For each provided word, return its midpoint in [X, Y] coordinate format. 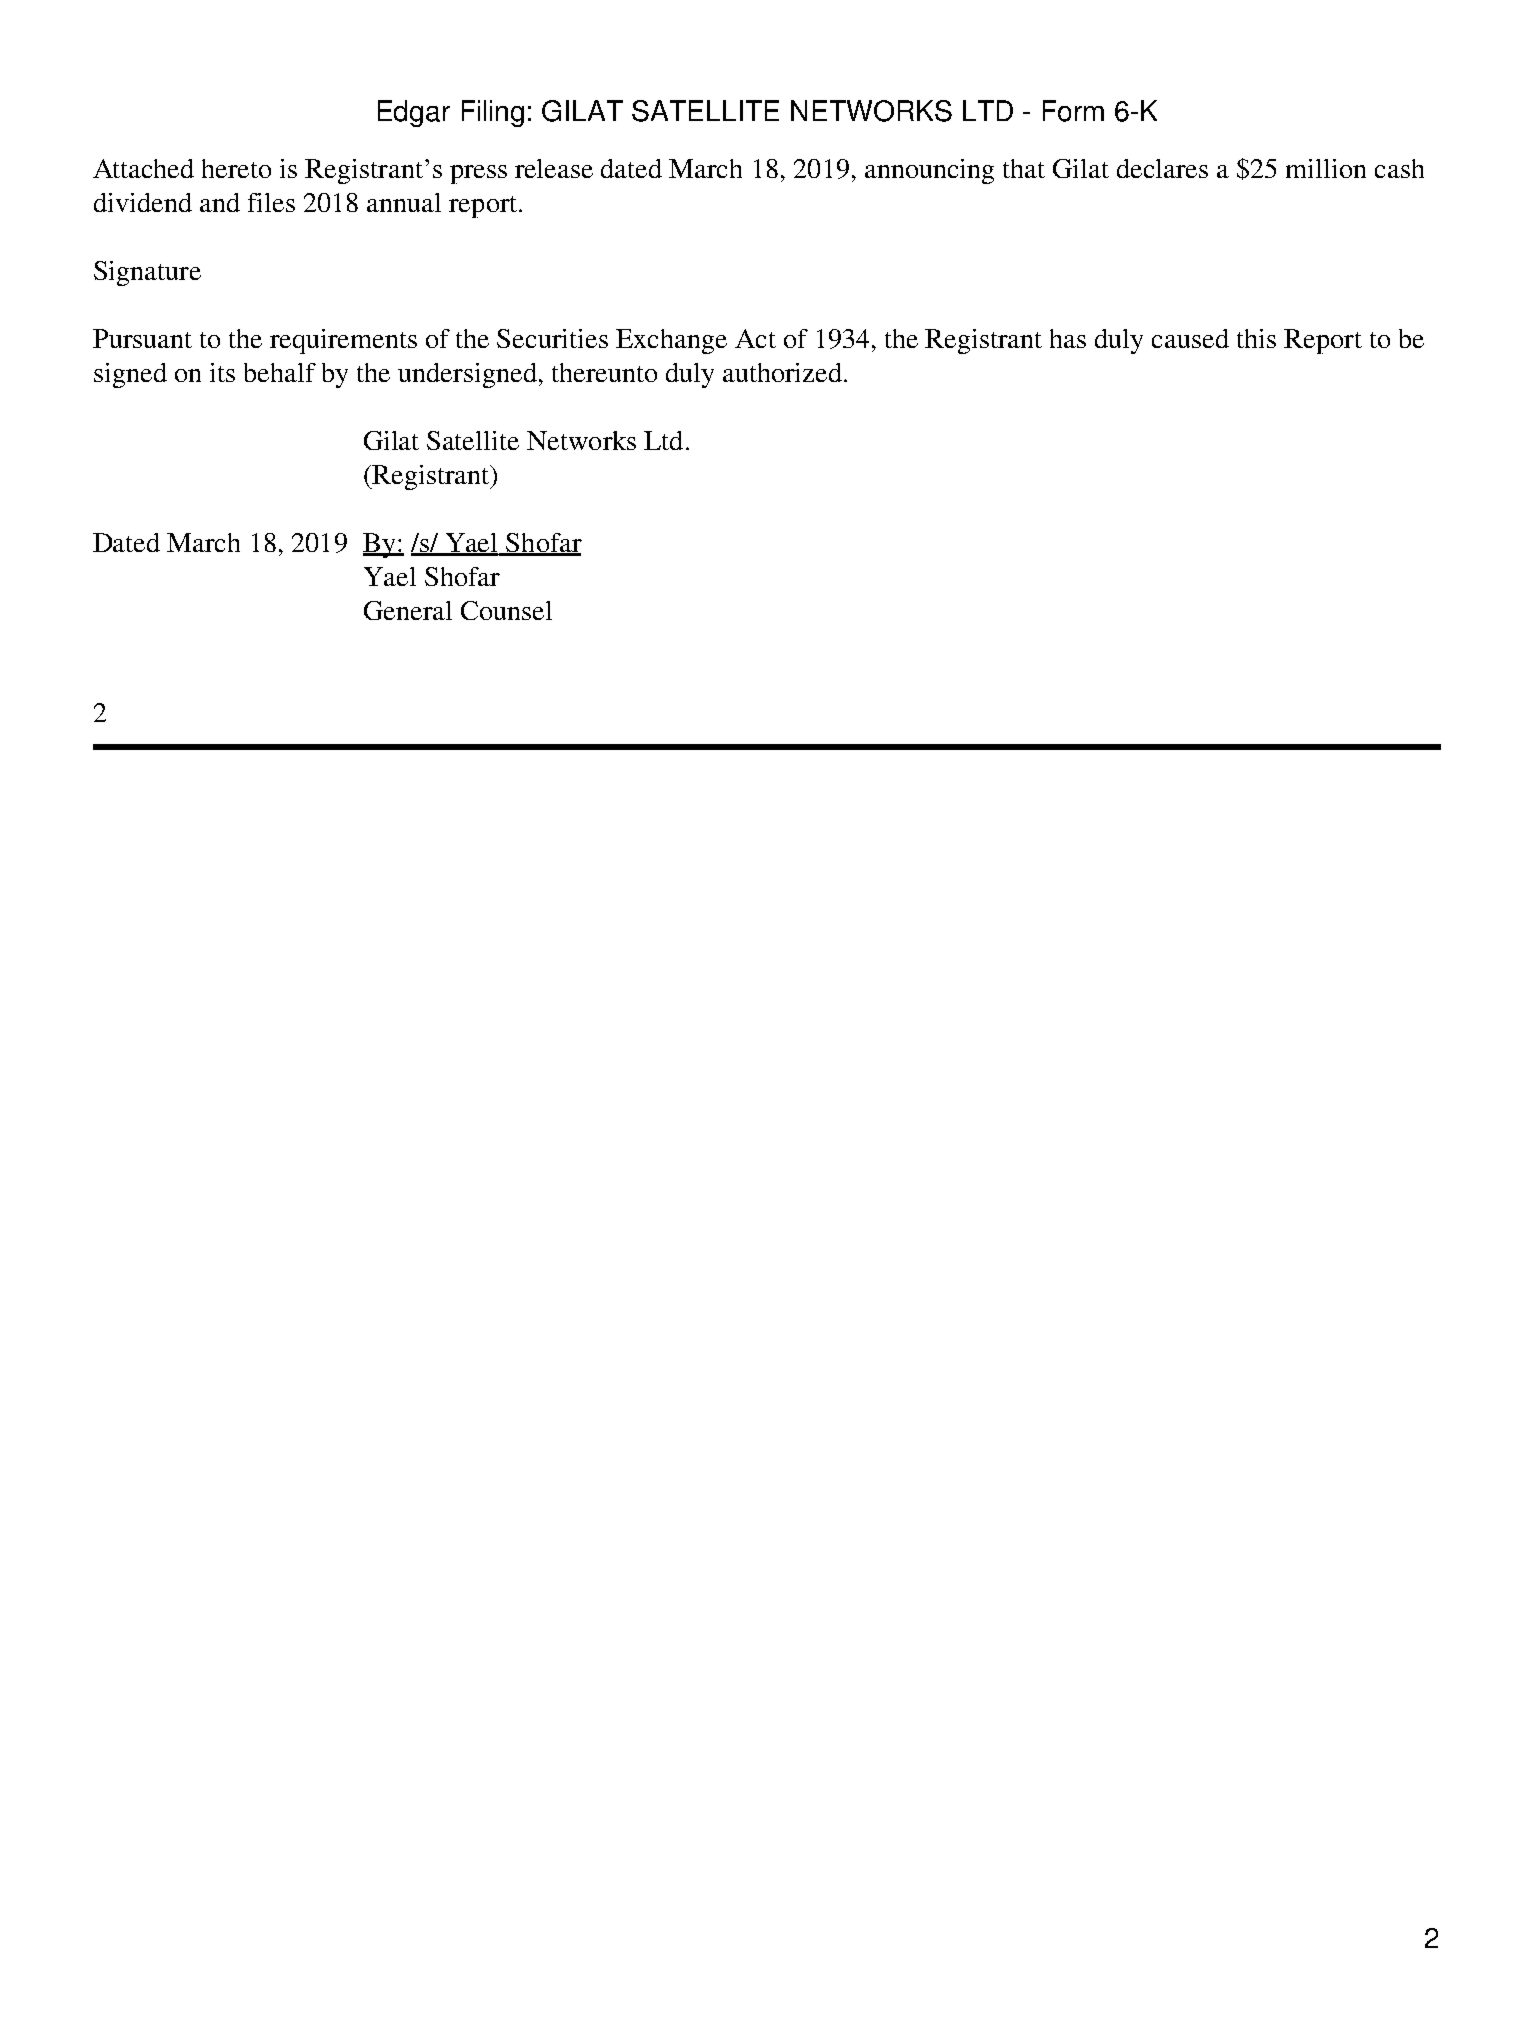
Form [1073, 111]
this [1256, 338]
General [408, 610]
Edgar [414, 113]
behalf [280, 372]
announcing [929, 171]
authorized [782, 372]
